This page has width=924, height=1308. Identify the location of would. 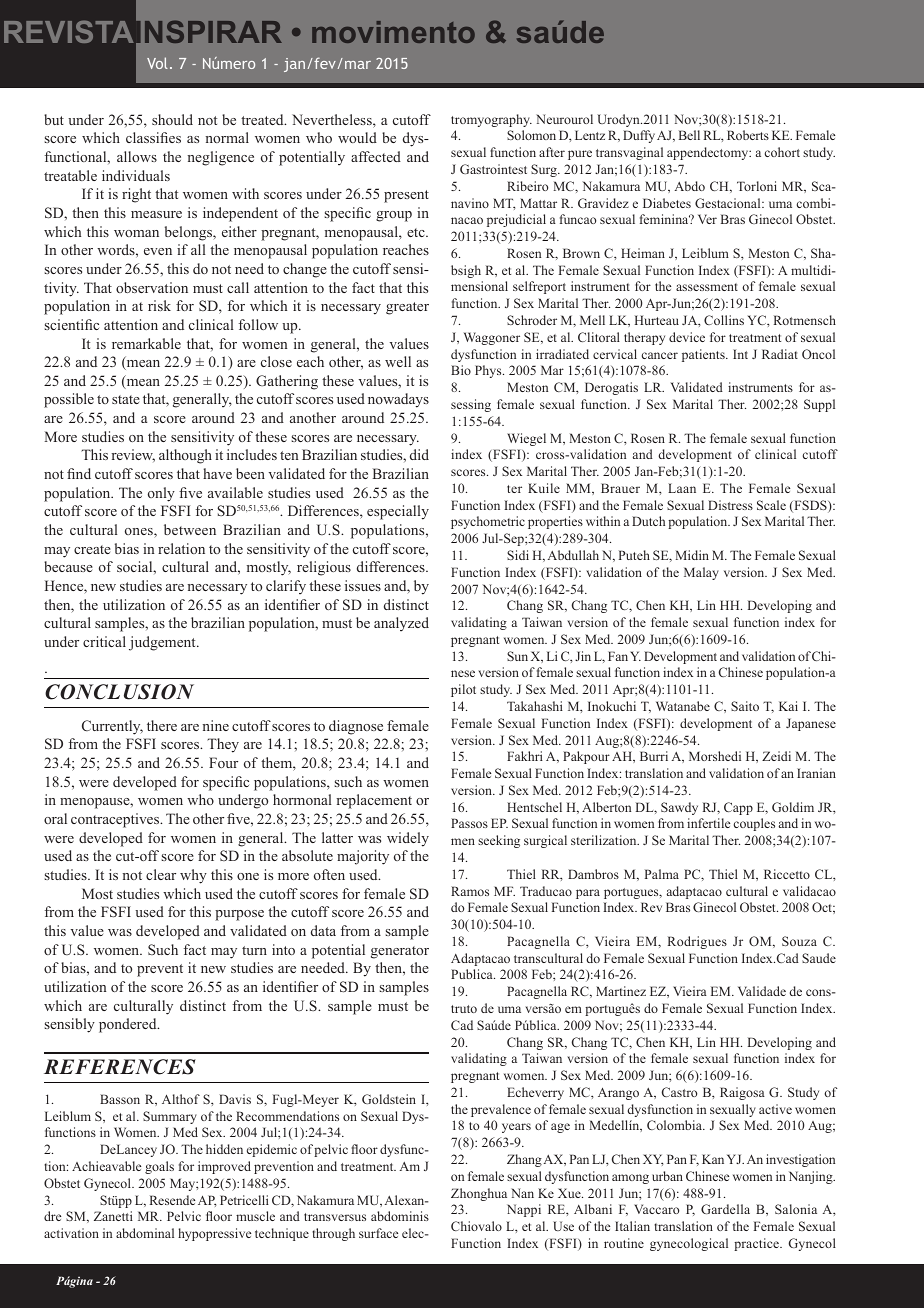
(357, 137).
